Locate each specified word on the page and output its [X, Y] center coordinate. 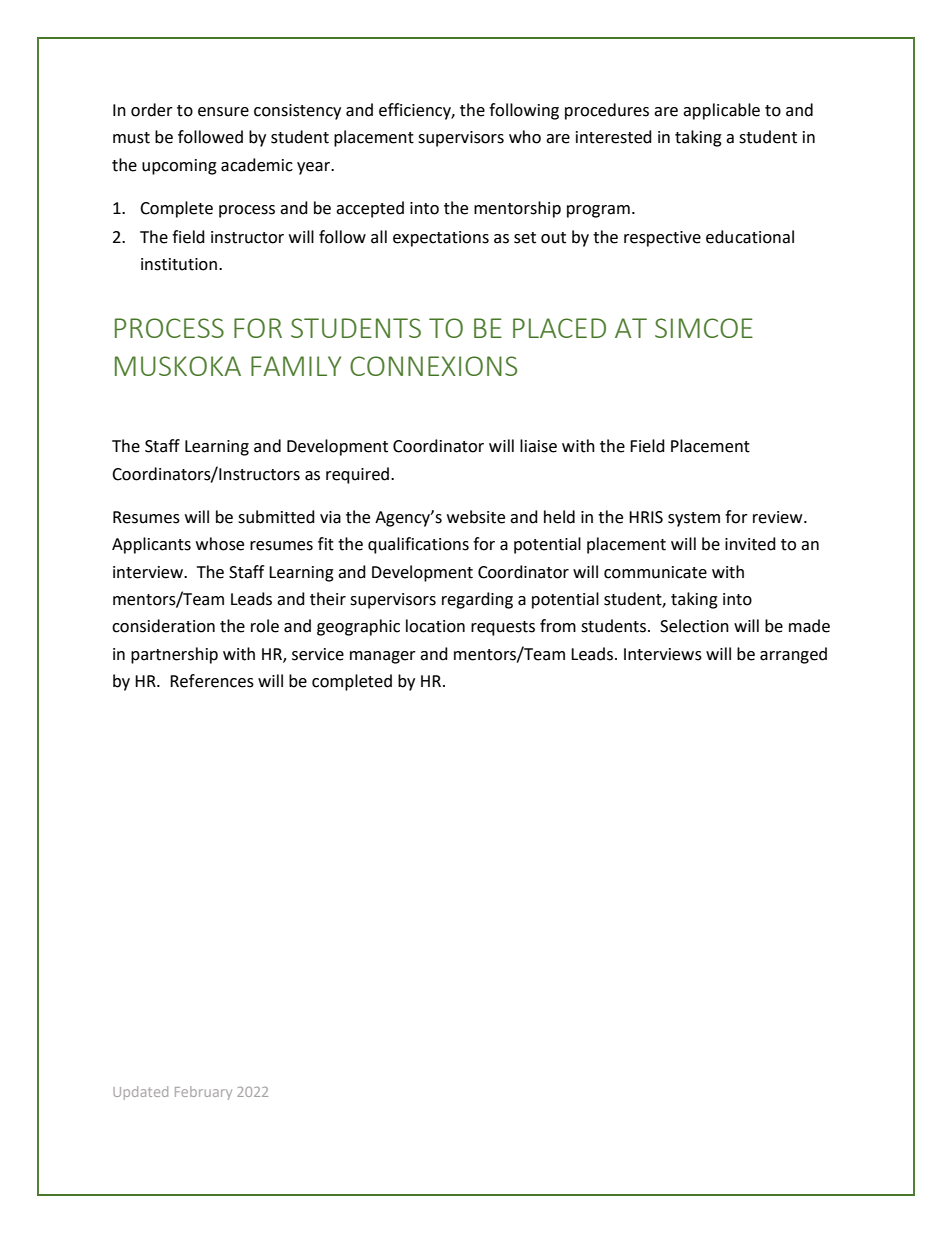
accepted [370, 209]
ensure [223, 112]
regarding [477, 600]
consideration [163, 626]
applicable [721, 111]
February [203, 1093]
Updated [140, 1093]
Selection [694, 626]
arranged [793, 655]
